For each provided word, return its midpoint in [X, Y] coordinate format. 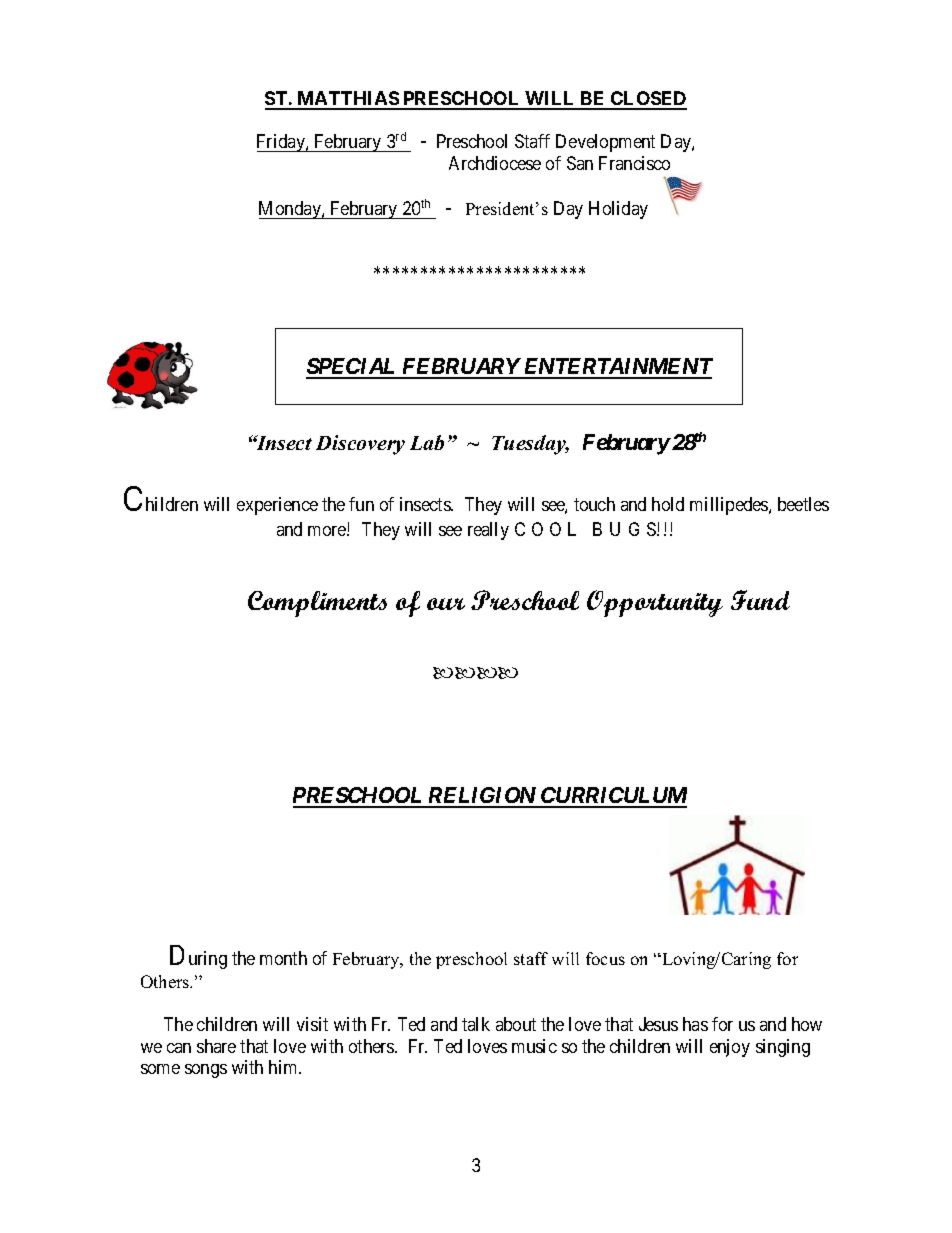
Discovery [360, 445]
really [488, 531]
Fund [760, 600]
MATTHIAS [347, 100]
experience [277, 506]
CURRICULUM [613, 797]
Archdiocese [495, 163]
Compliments [317, 604]
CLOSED [648, 100]
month [283, 958]
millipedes [730, 506]
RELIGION [482, 797]
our [446, 604]
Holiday [618, 210]
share [216, 1046]
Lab [427, 442]
